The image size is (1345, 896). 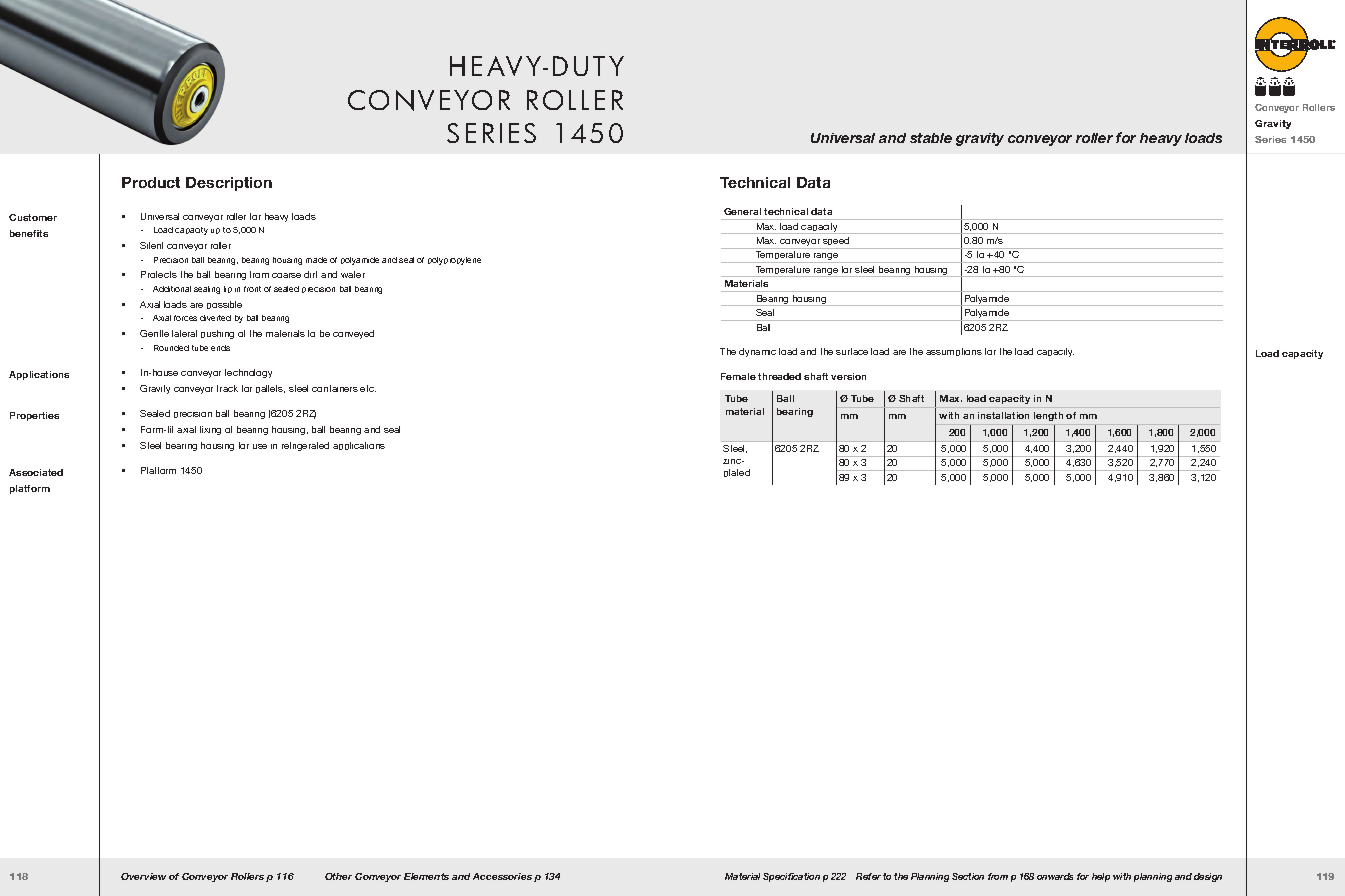 What do you see at coordinates (1048, 416) in the image?
I see `length` at bounding box center [1048, 416].
